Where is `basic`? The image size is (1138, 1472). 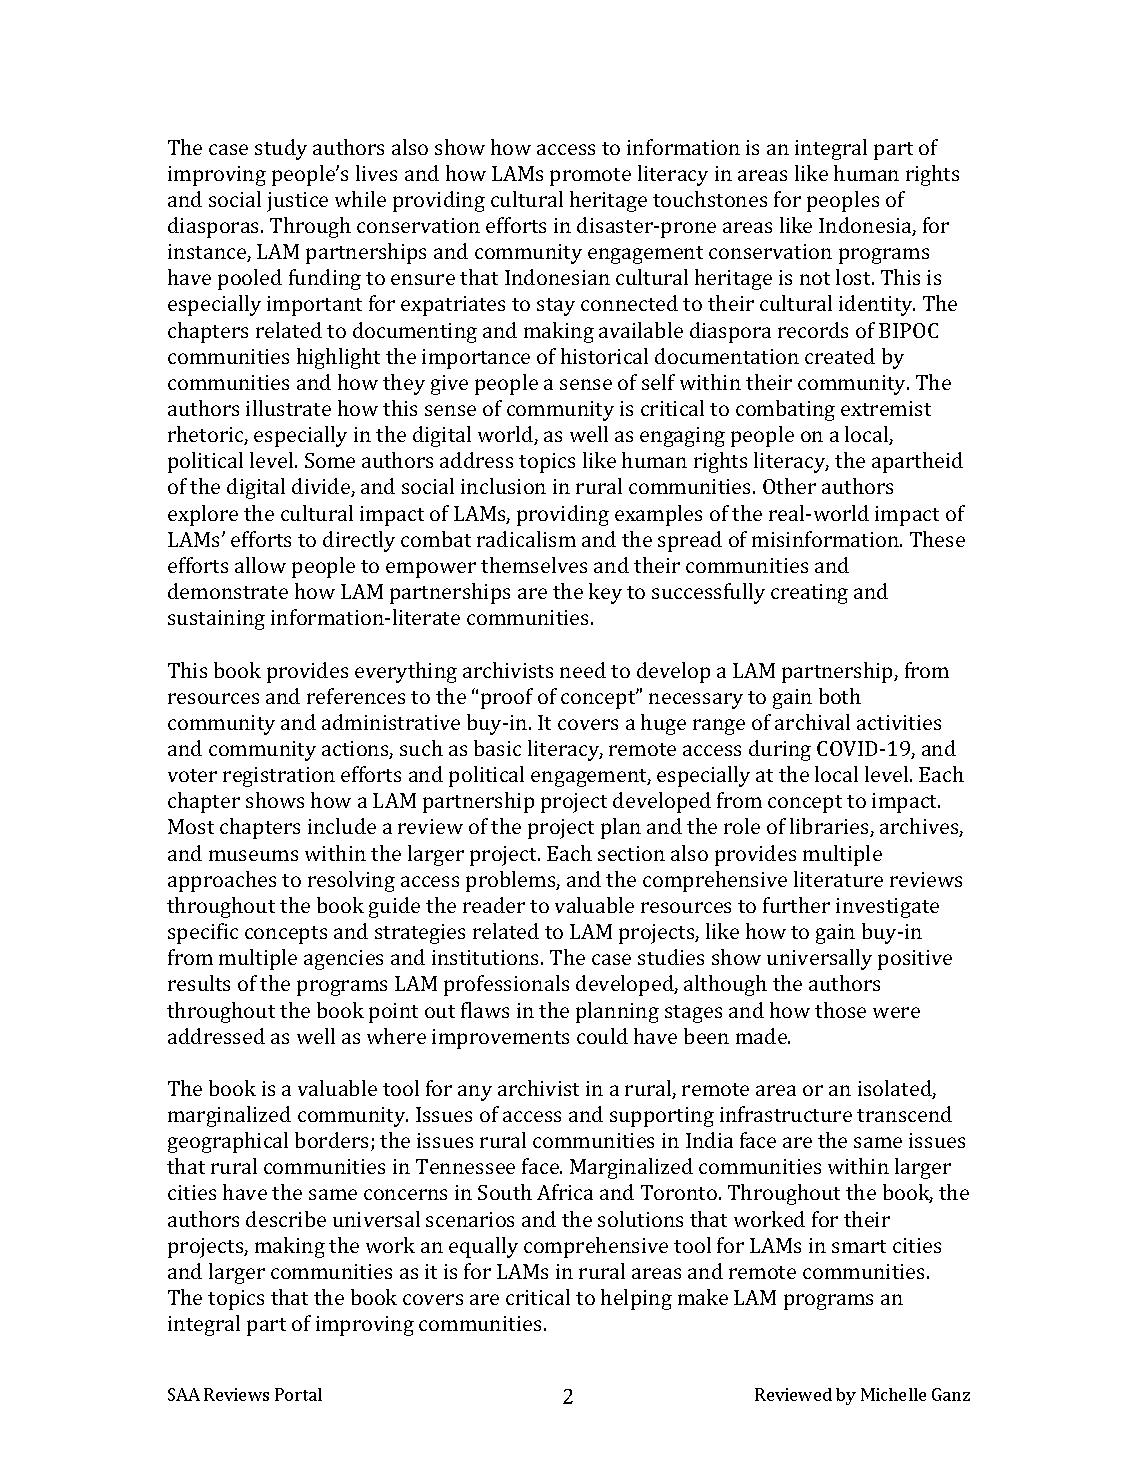 basic is located at coordinates (497, 748).
